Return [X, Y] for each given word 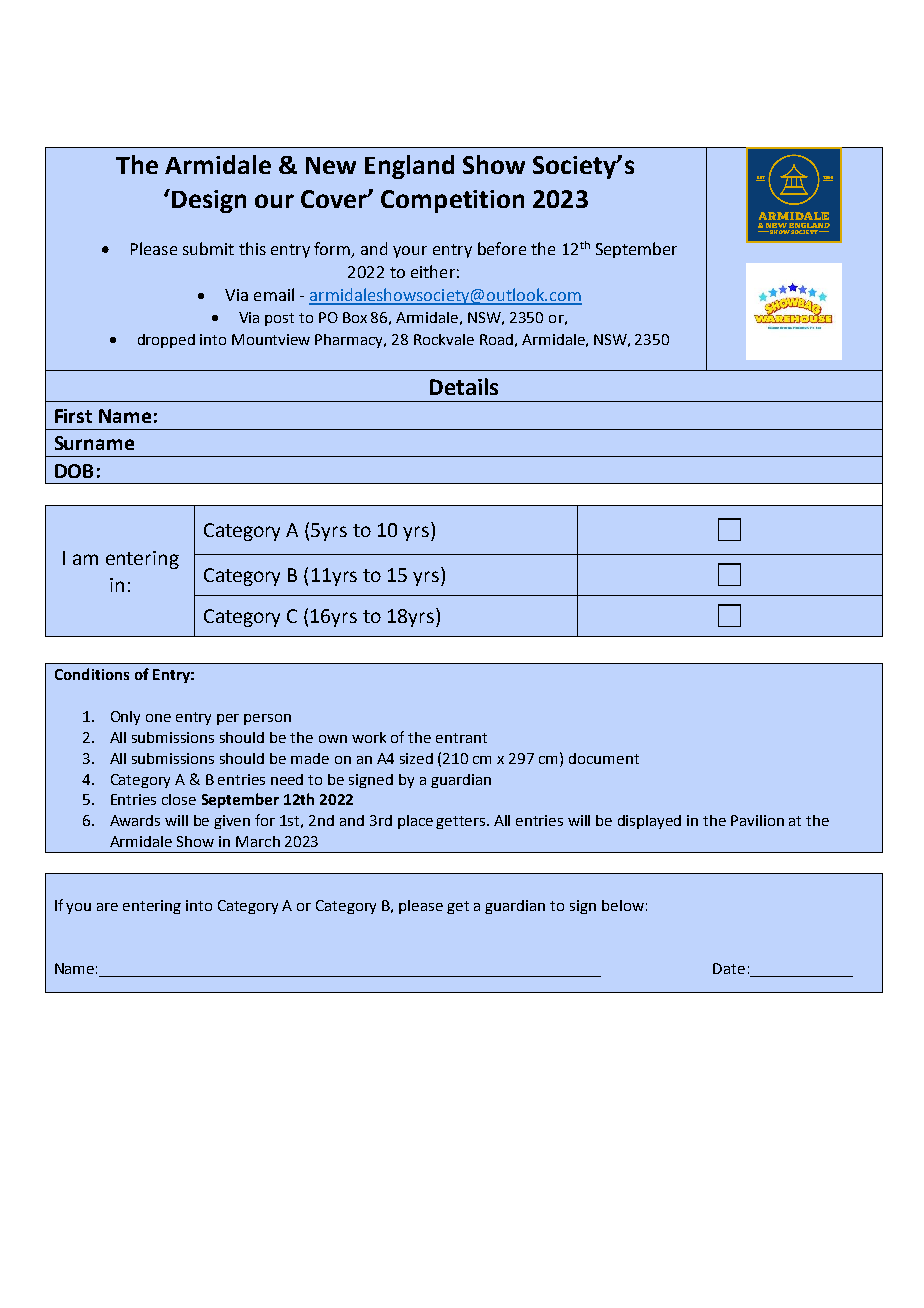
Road [496, 339]
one [158, 718]
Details [464, 386]
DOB [74, 471]
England [409, 167]
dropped [166, 341]
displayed [649, 822]
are [107, 907]
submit [208, 248]
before [502, 248]
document [604, 758]
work [369, 737]
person [267, 719]
